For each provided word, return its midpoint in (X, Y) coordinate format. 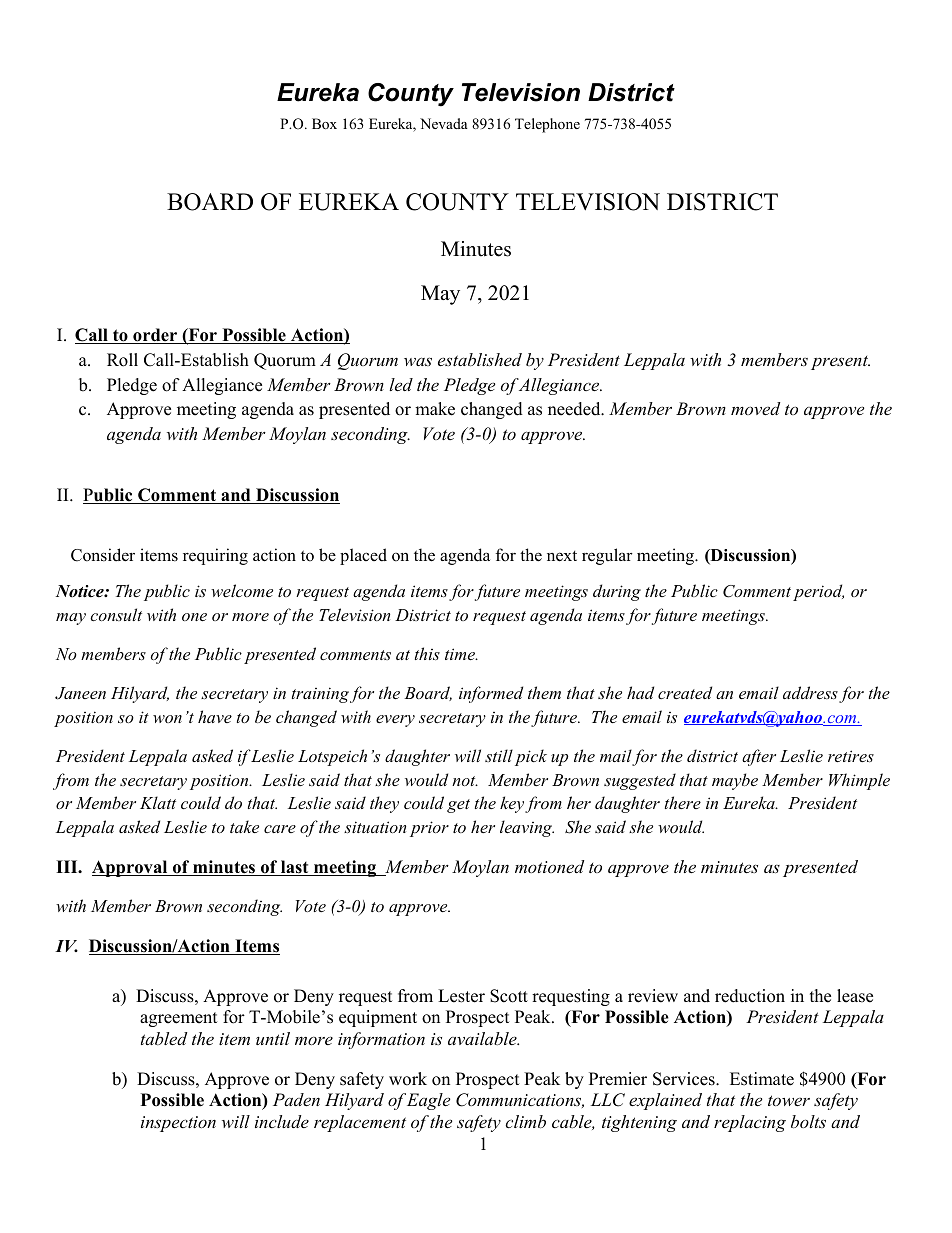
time (461, 654)
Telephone (547, 125)
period (818, 592)
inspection (178, 1124)
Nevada (444, 123)
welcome (242, 590)
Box (324, 124)
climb (525, 1121)
